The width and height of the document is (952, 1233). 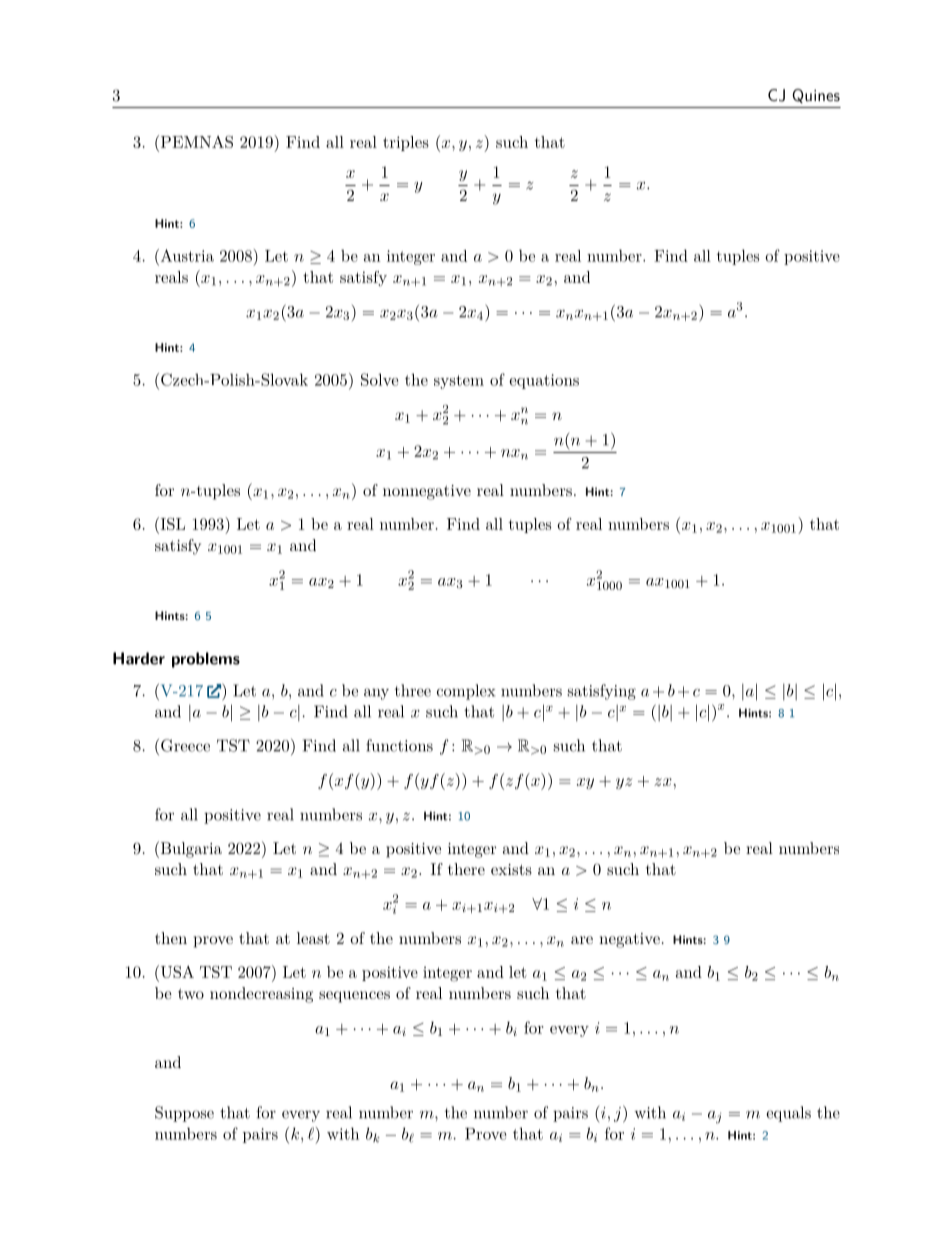 What do you see at coordinates (413, 690) in the document?
I see `three` at bounding box center [413, 690].
